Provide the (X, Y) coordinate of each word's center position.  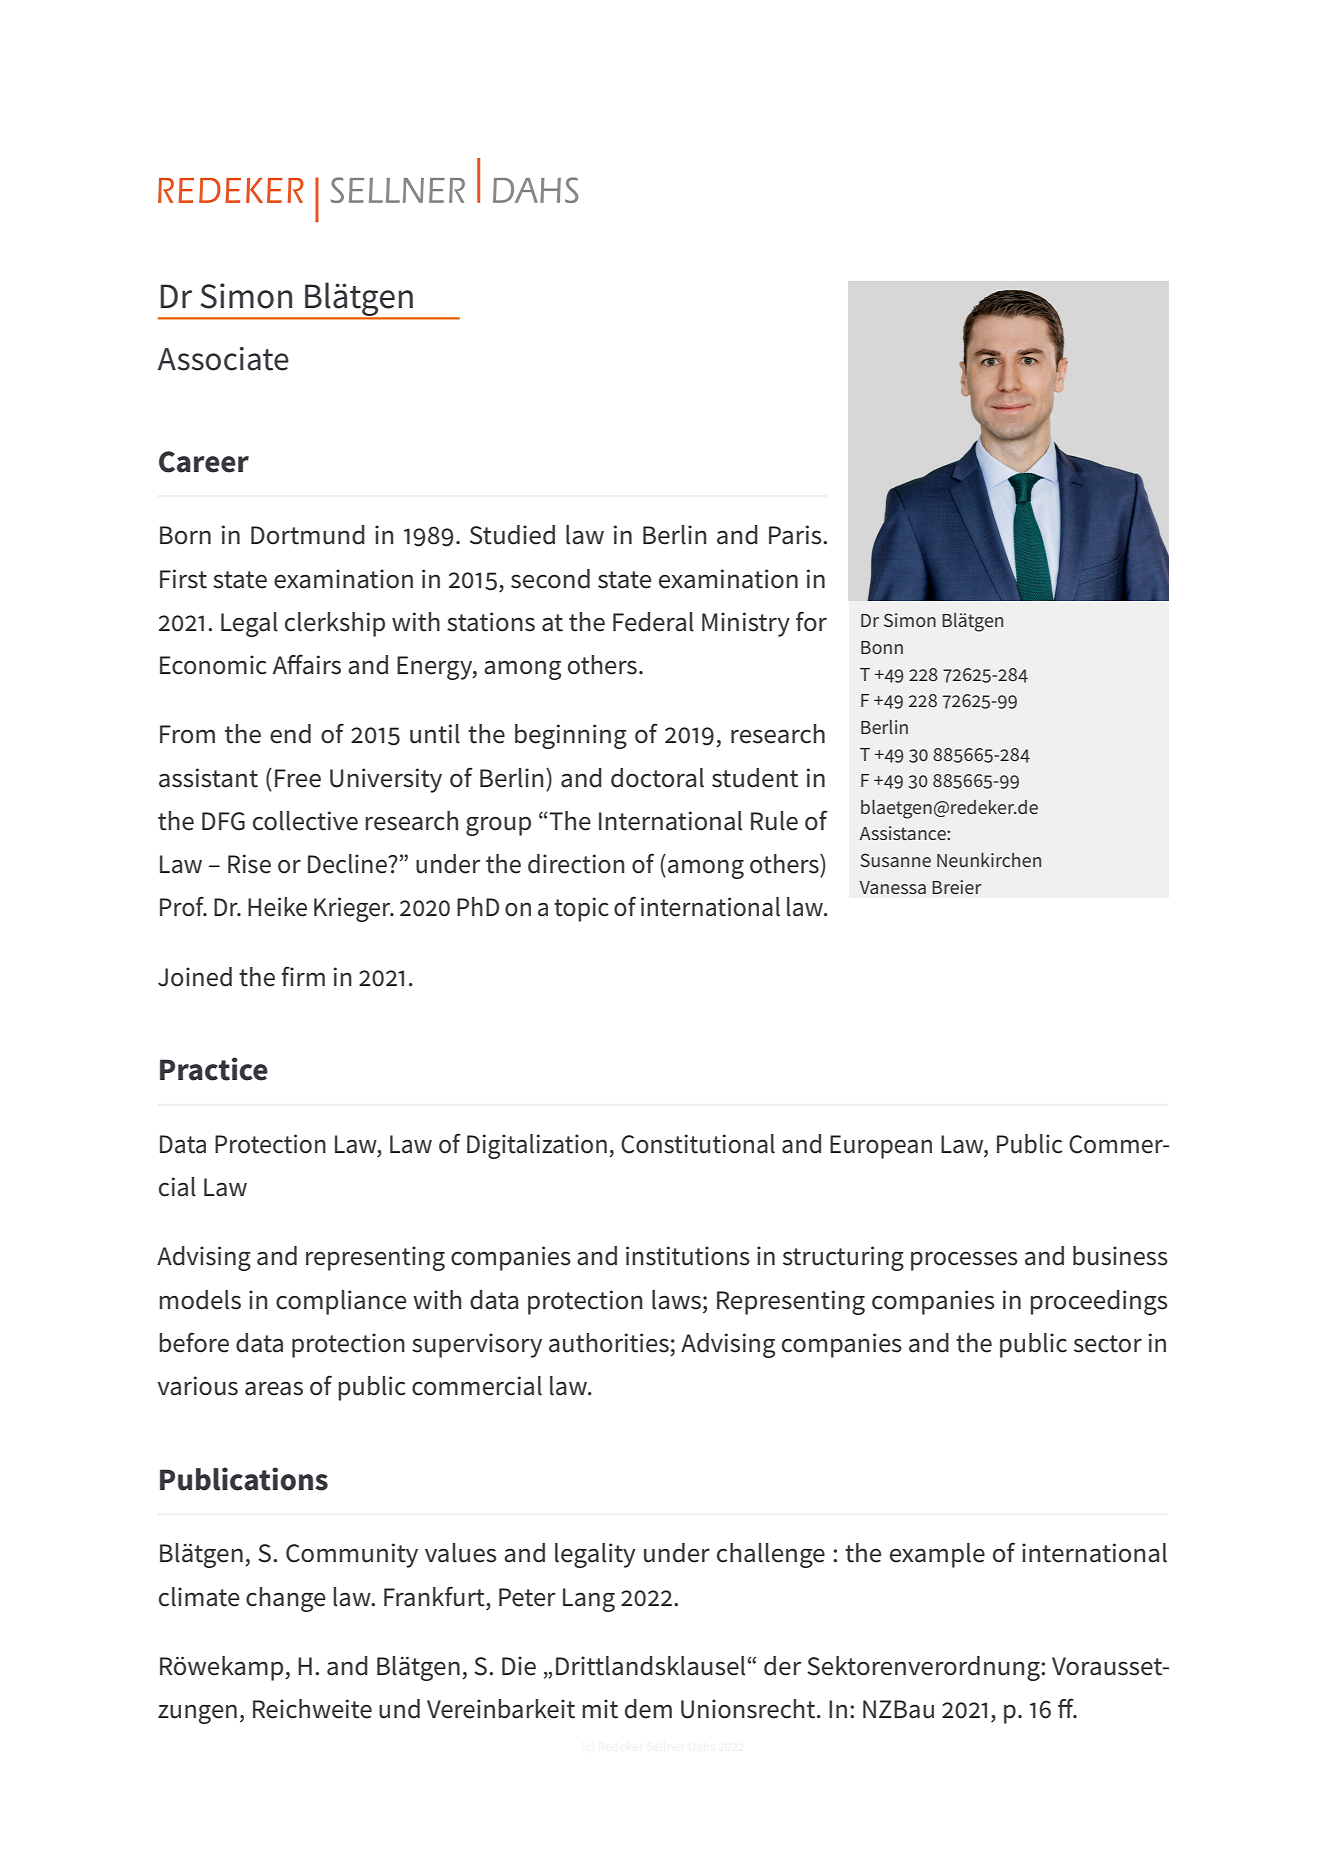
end (290, 734)
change (286, 1599)
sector (1108, 1344)
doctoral (657, 778)
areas (274, 1388)
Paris (796, 535)
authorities (609, 1343)
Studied (512, 535)
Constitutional (698, 1144)
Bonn (882, 647)
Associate (223, 359)
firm (303, 976)
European (881, 1147)
